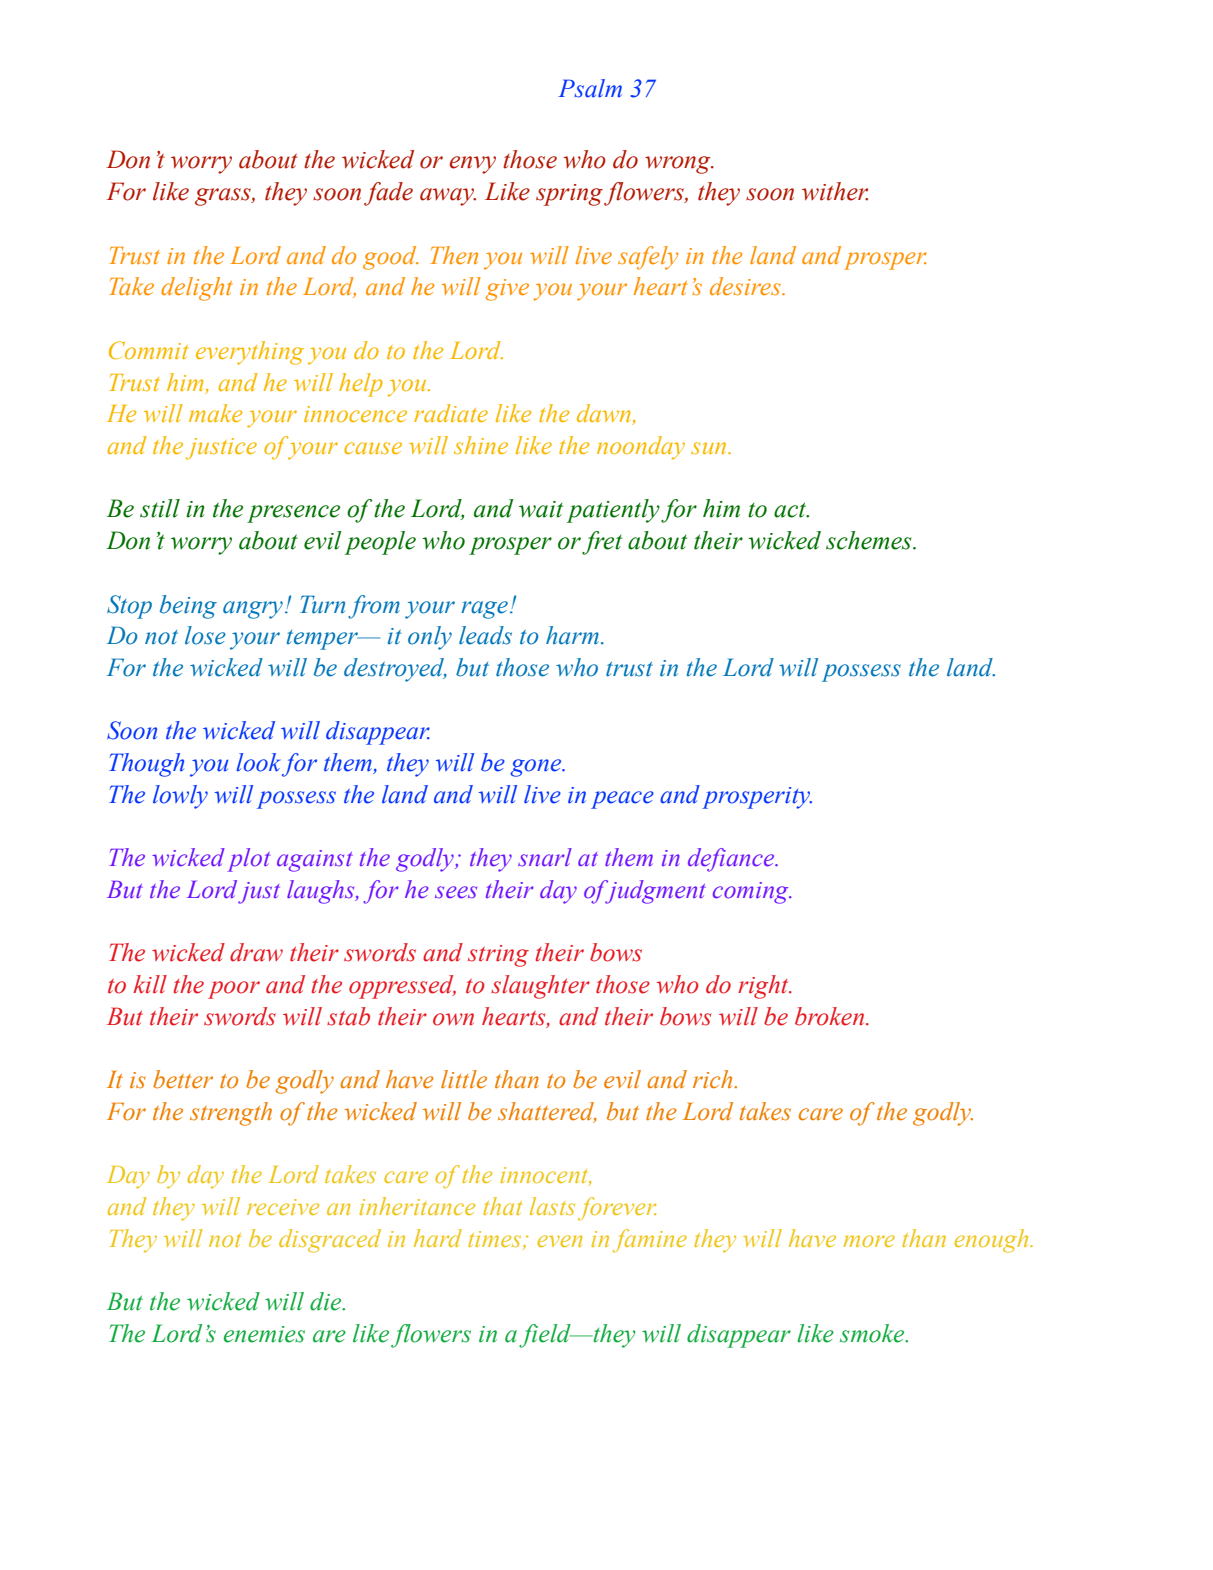 The width and height of the screenshot is (1213, 1570). What do you see at coordinates (590, 88) in the screenshot?
I see `Psalm` at bounding box center [590, 88].
